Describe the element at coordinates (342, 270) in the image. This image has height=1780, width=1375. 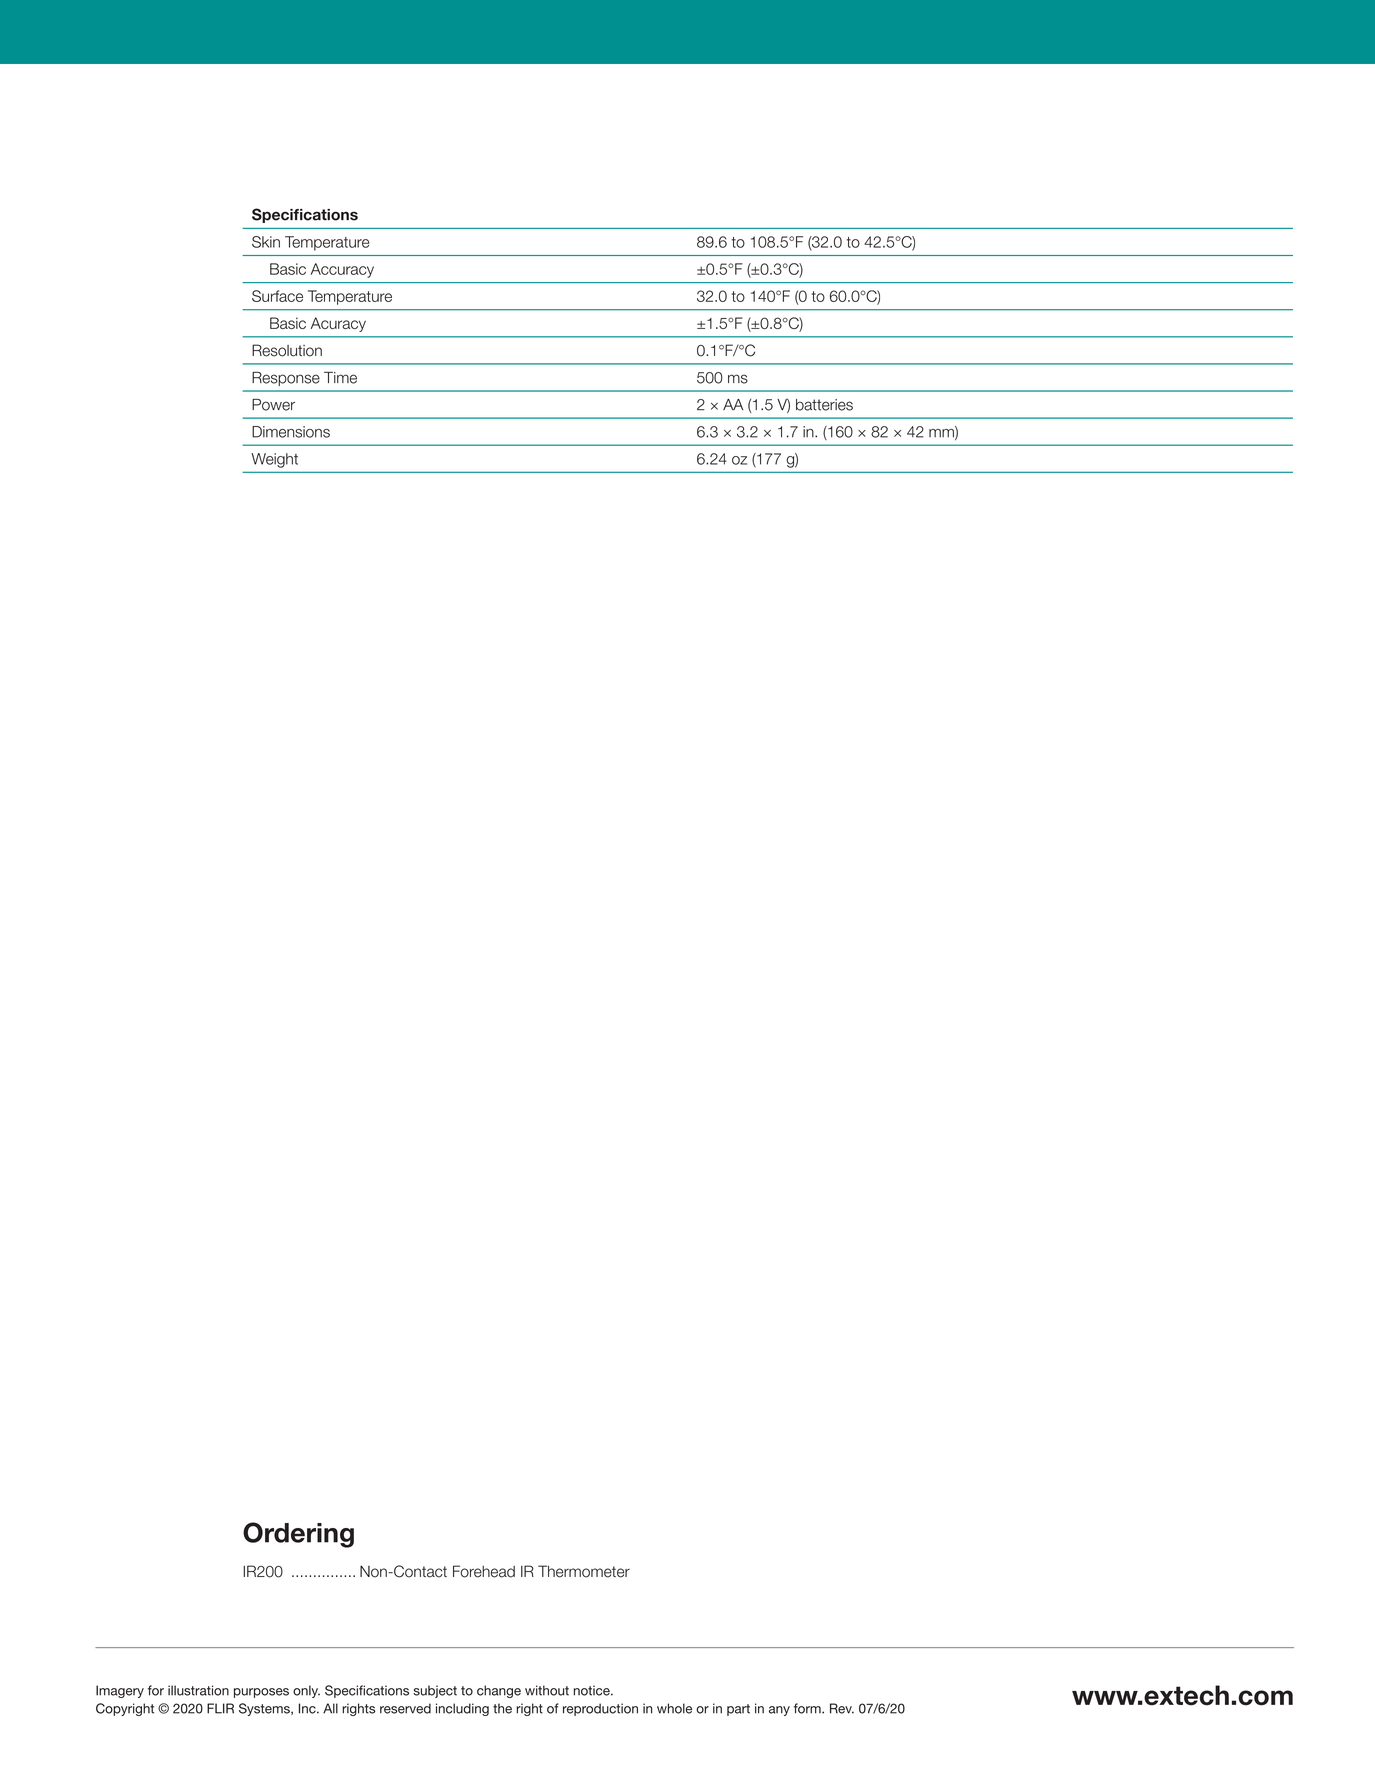
I see `Accuracy` at that location.
